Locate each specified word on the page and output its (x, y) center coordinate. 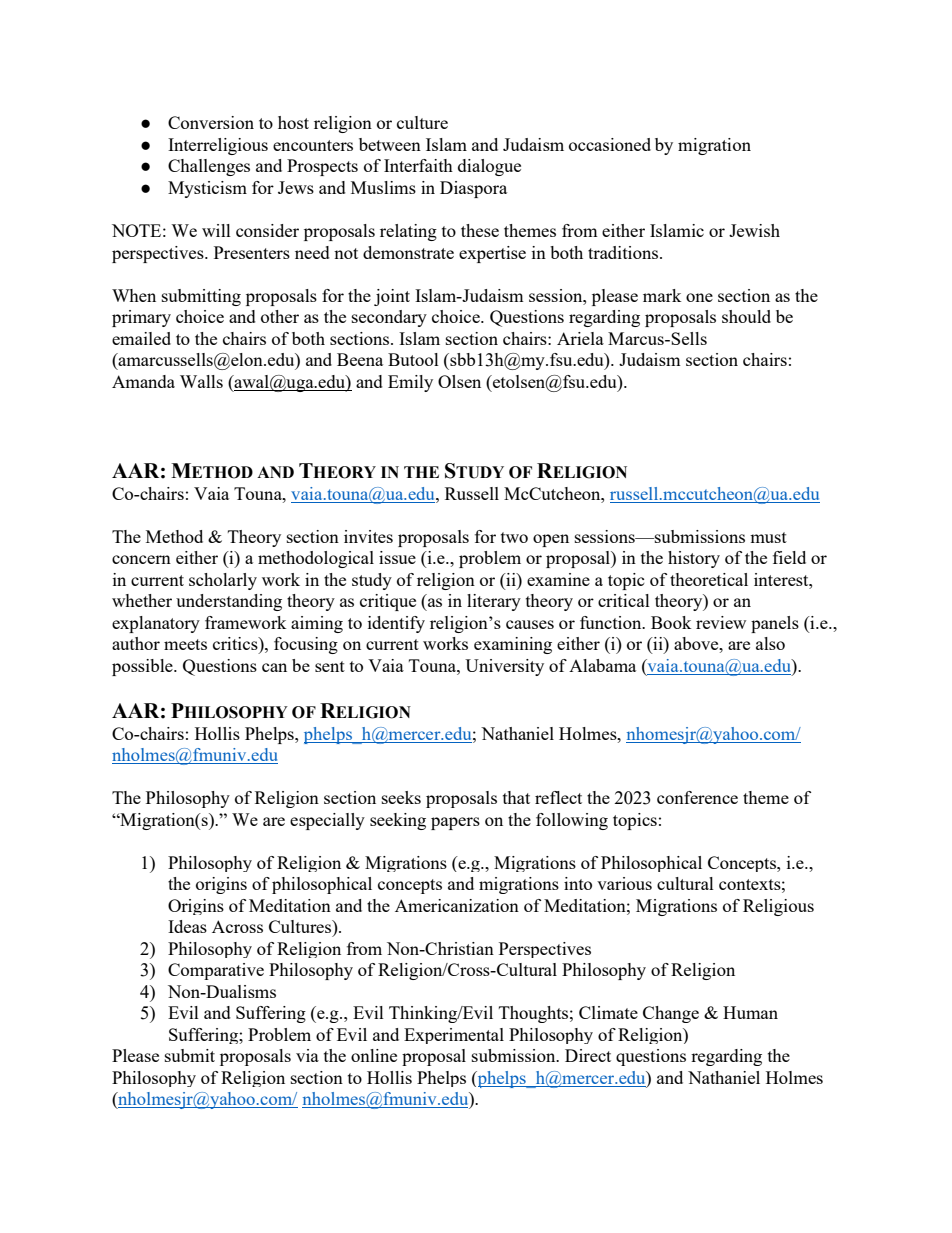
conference (697, 797)
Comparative (216, 971)
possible (143, 667)
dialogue (489, 167)
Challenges (209, 167)
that (516, 797)
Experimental (454, 1036)
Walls (201, 381)
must (768, 537)
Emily (410, 383)
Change (671, 1014)
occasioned (610, 144)
